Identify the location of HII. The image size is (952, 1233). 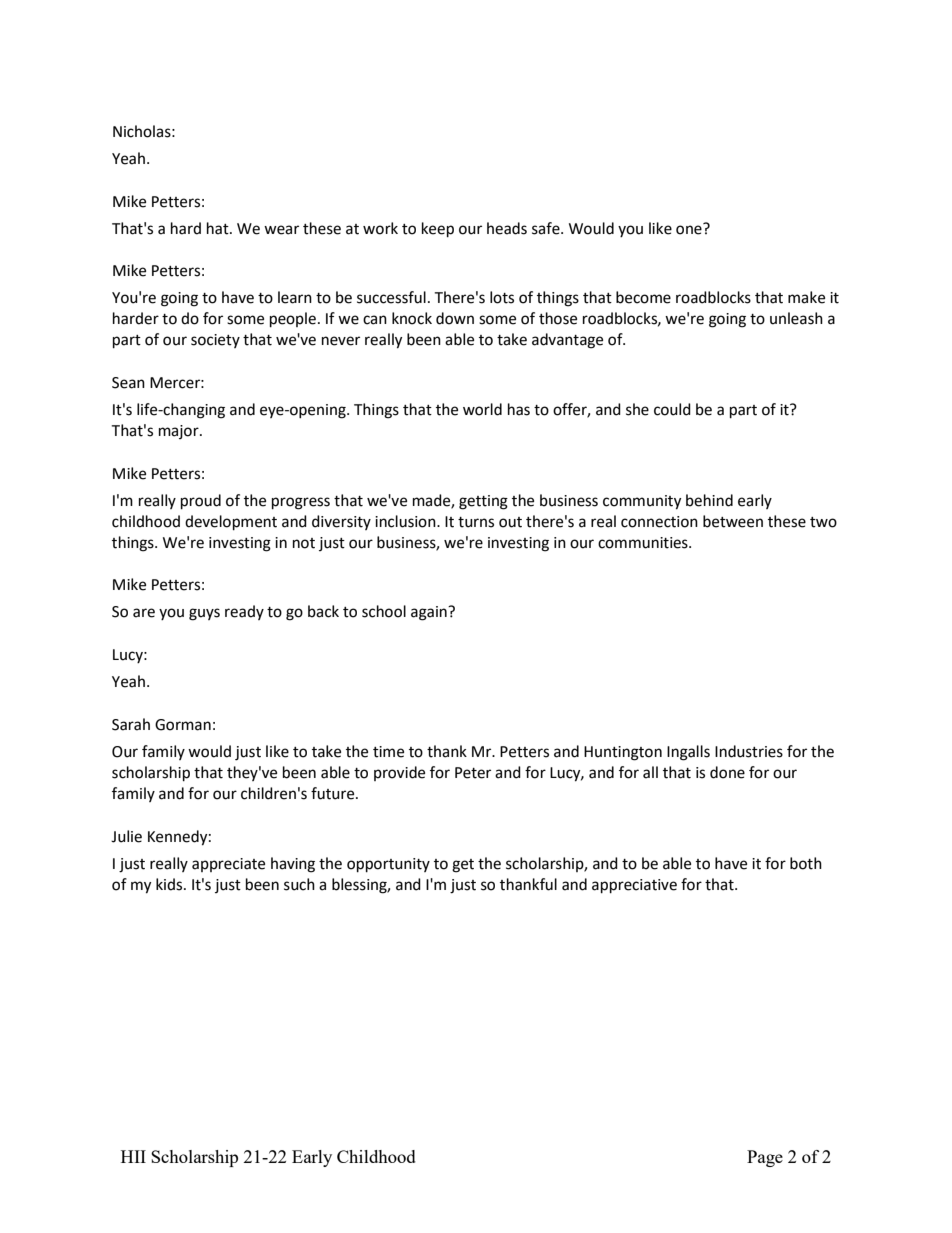
(133, 1156).
